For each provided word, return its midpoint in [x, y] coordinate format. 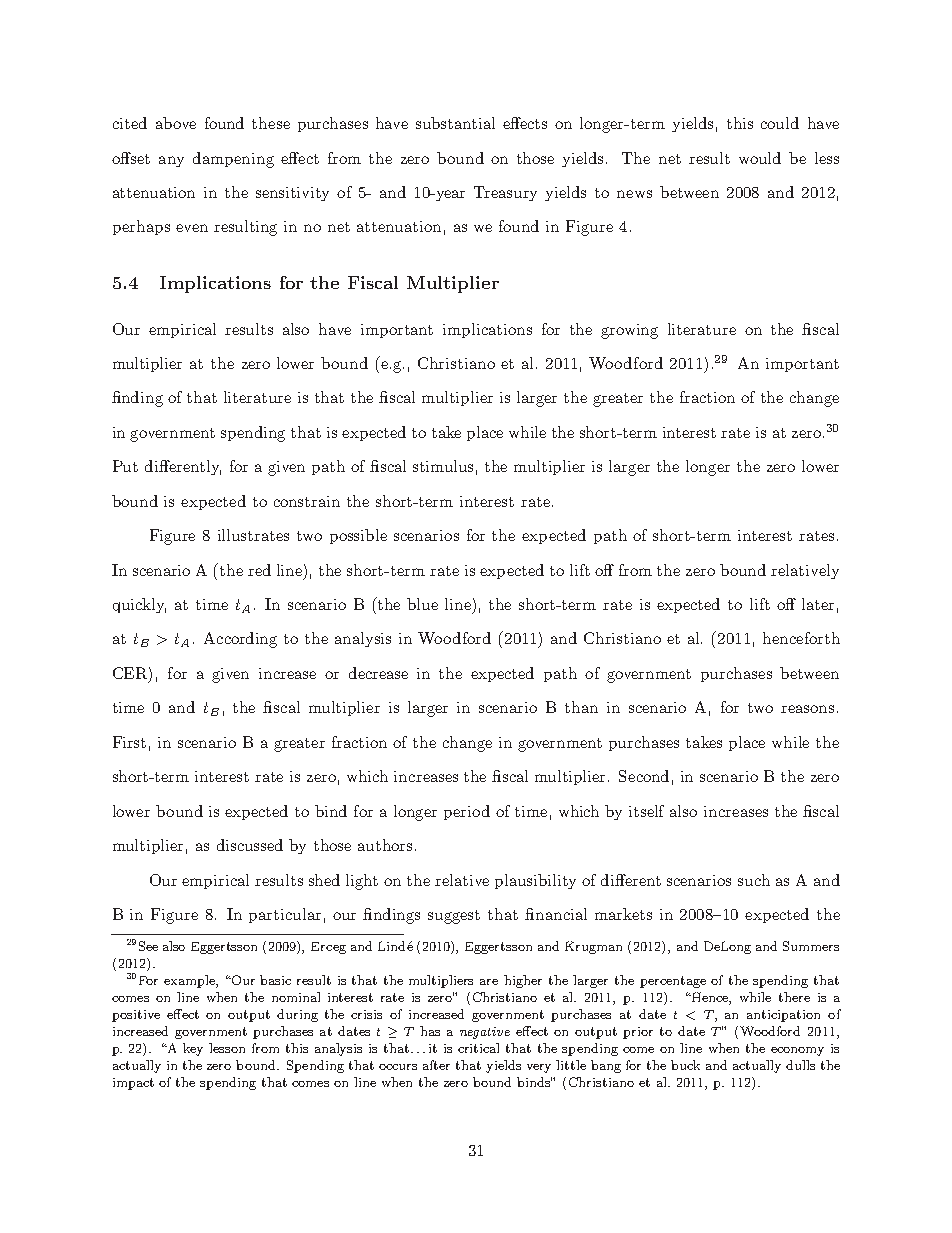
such [754, 880]
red [259, 570]
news [634, 194]
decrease [378, 673]
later [818, 604]
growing [629, 331]
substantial [455, 123]
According [240, 640]
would [760, 158]
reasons [807, 709]
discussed [250, 845]
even [192, 228]
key [193, 1049]
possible [358, 536]
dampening [233, 160]
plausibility [535, 881]
